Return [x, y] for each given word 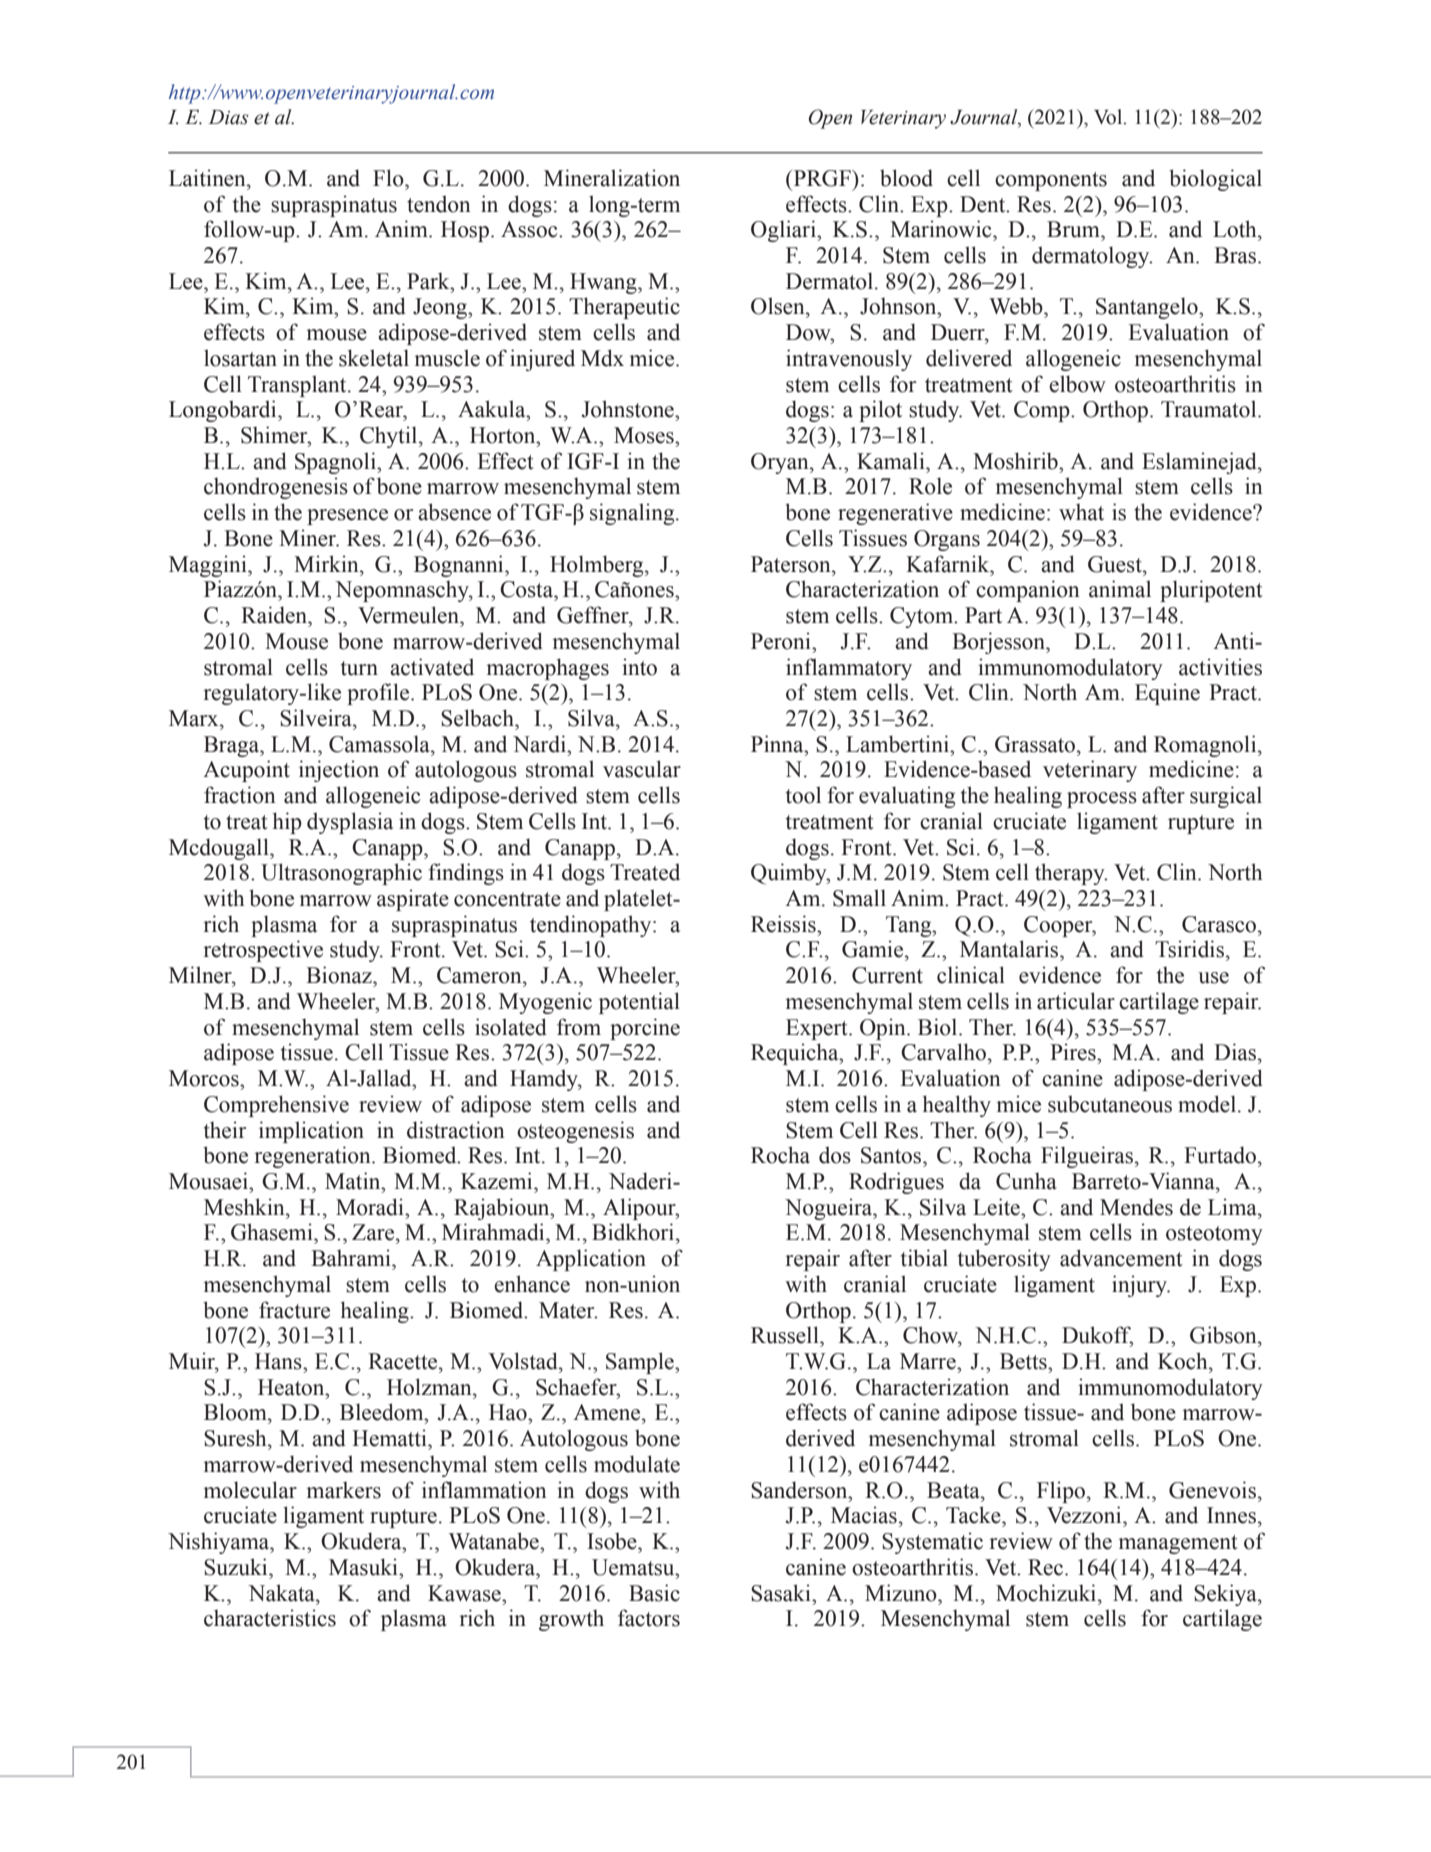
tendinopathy [592, 926]
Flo [389, 178]
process [1102, 800]
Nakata [282, 1593]
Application [591, 1260]
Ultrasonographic [341, 874]
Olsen [779, 306]
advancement [1121, 1258]
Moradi [371, 1207]
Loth [1236, 229]
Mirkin [327, 564]
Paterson [792, 564]
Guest [1116, 564]
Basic [654, 1593]
